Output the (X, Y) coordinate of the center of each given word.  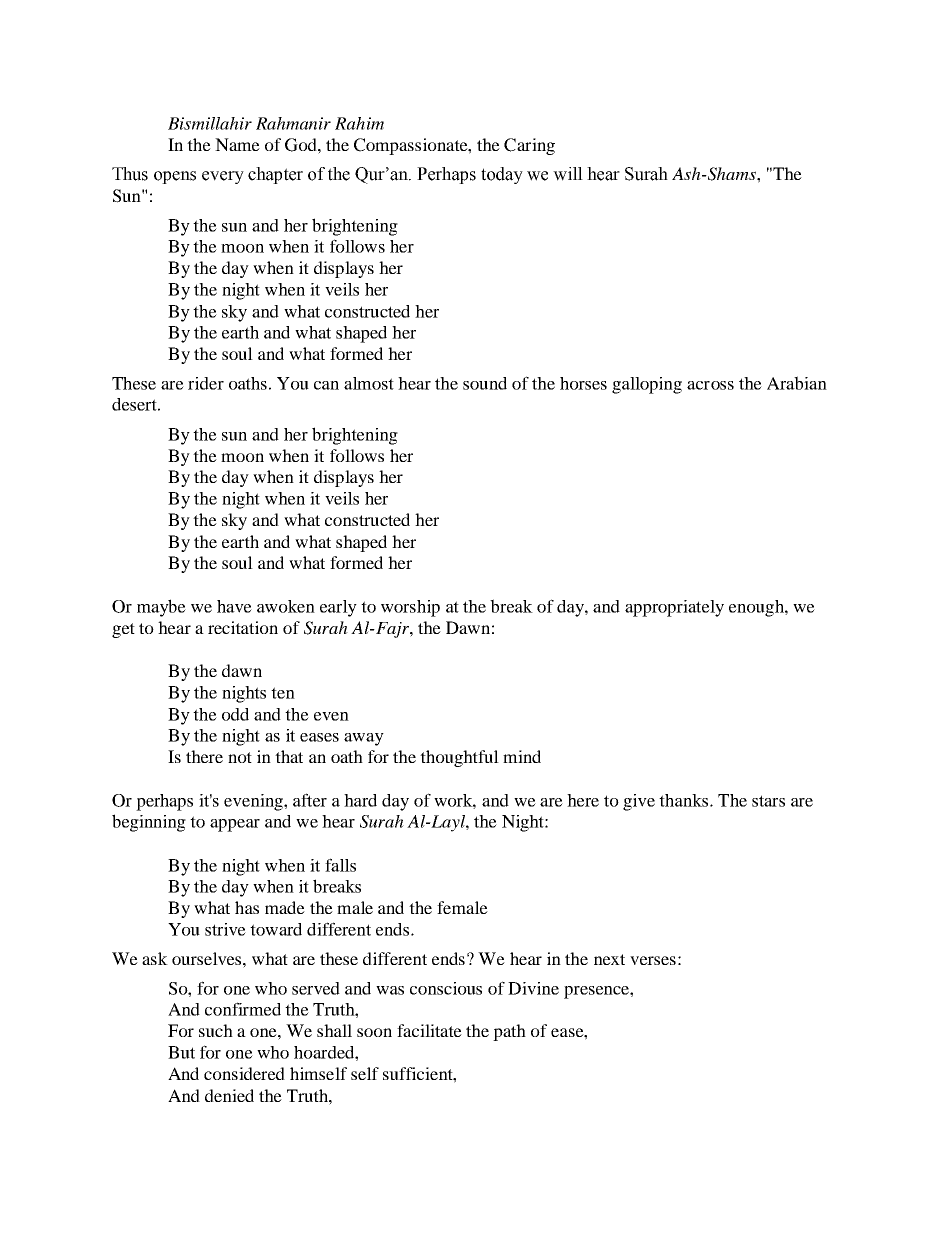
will (568, 174)
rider (206, 383)
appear (235, 825)
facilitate (429, 1030)
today (502, 175)
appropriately (674, 608)
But (181, 1052)
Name (237, 144)
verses (653, 960)
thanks (683, 800)
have (234, 606)
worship (410, 608)
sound (485, 383)
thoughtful (459, 758)
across (710, 385)
